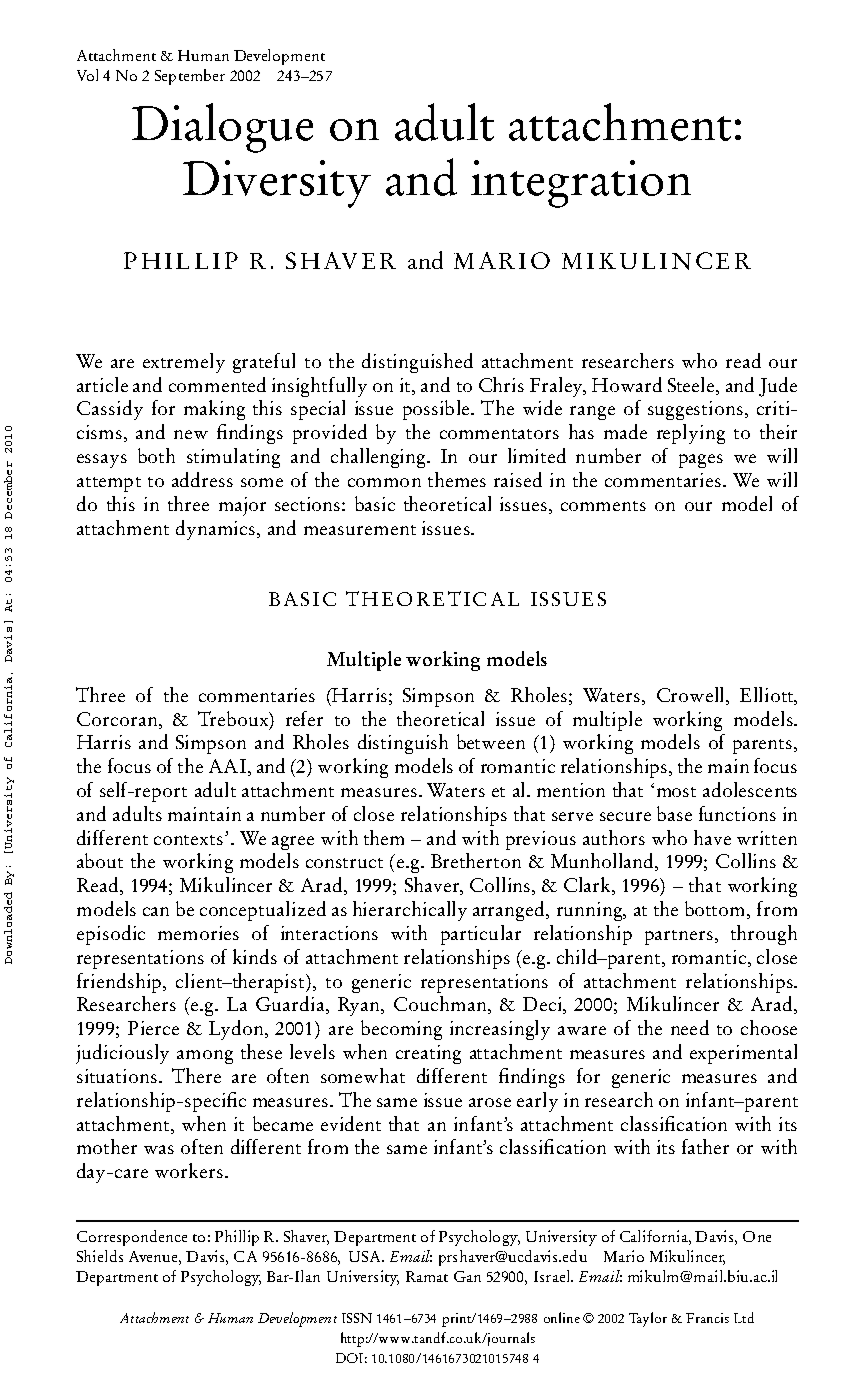 This screenshot has height=1389, width=868. What do you see at coordinates (581, 184) in the screenshot?
I see `integration` at bounding box center [581, 184].
